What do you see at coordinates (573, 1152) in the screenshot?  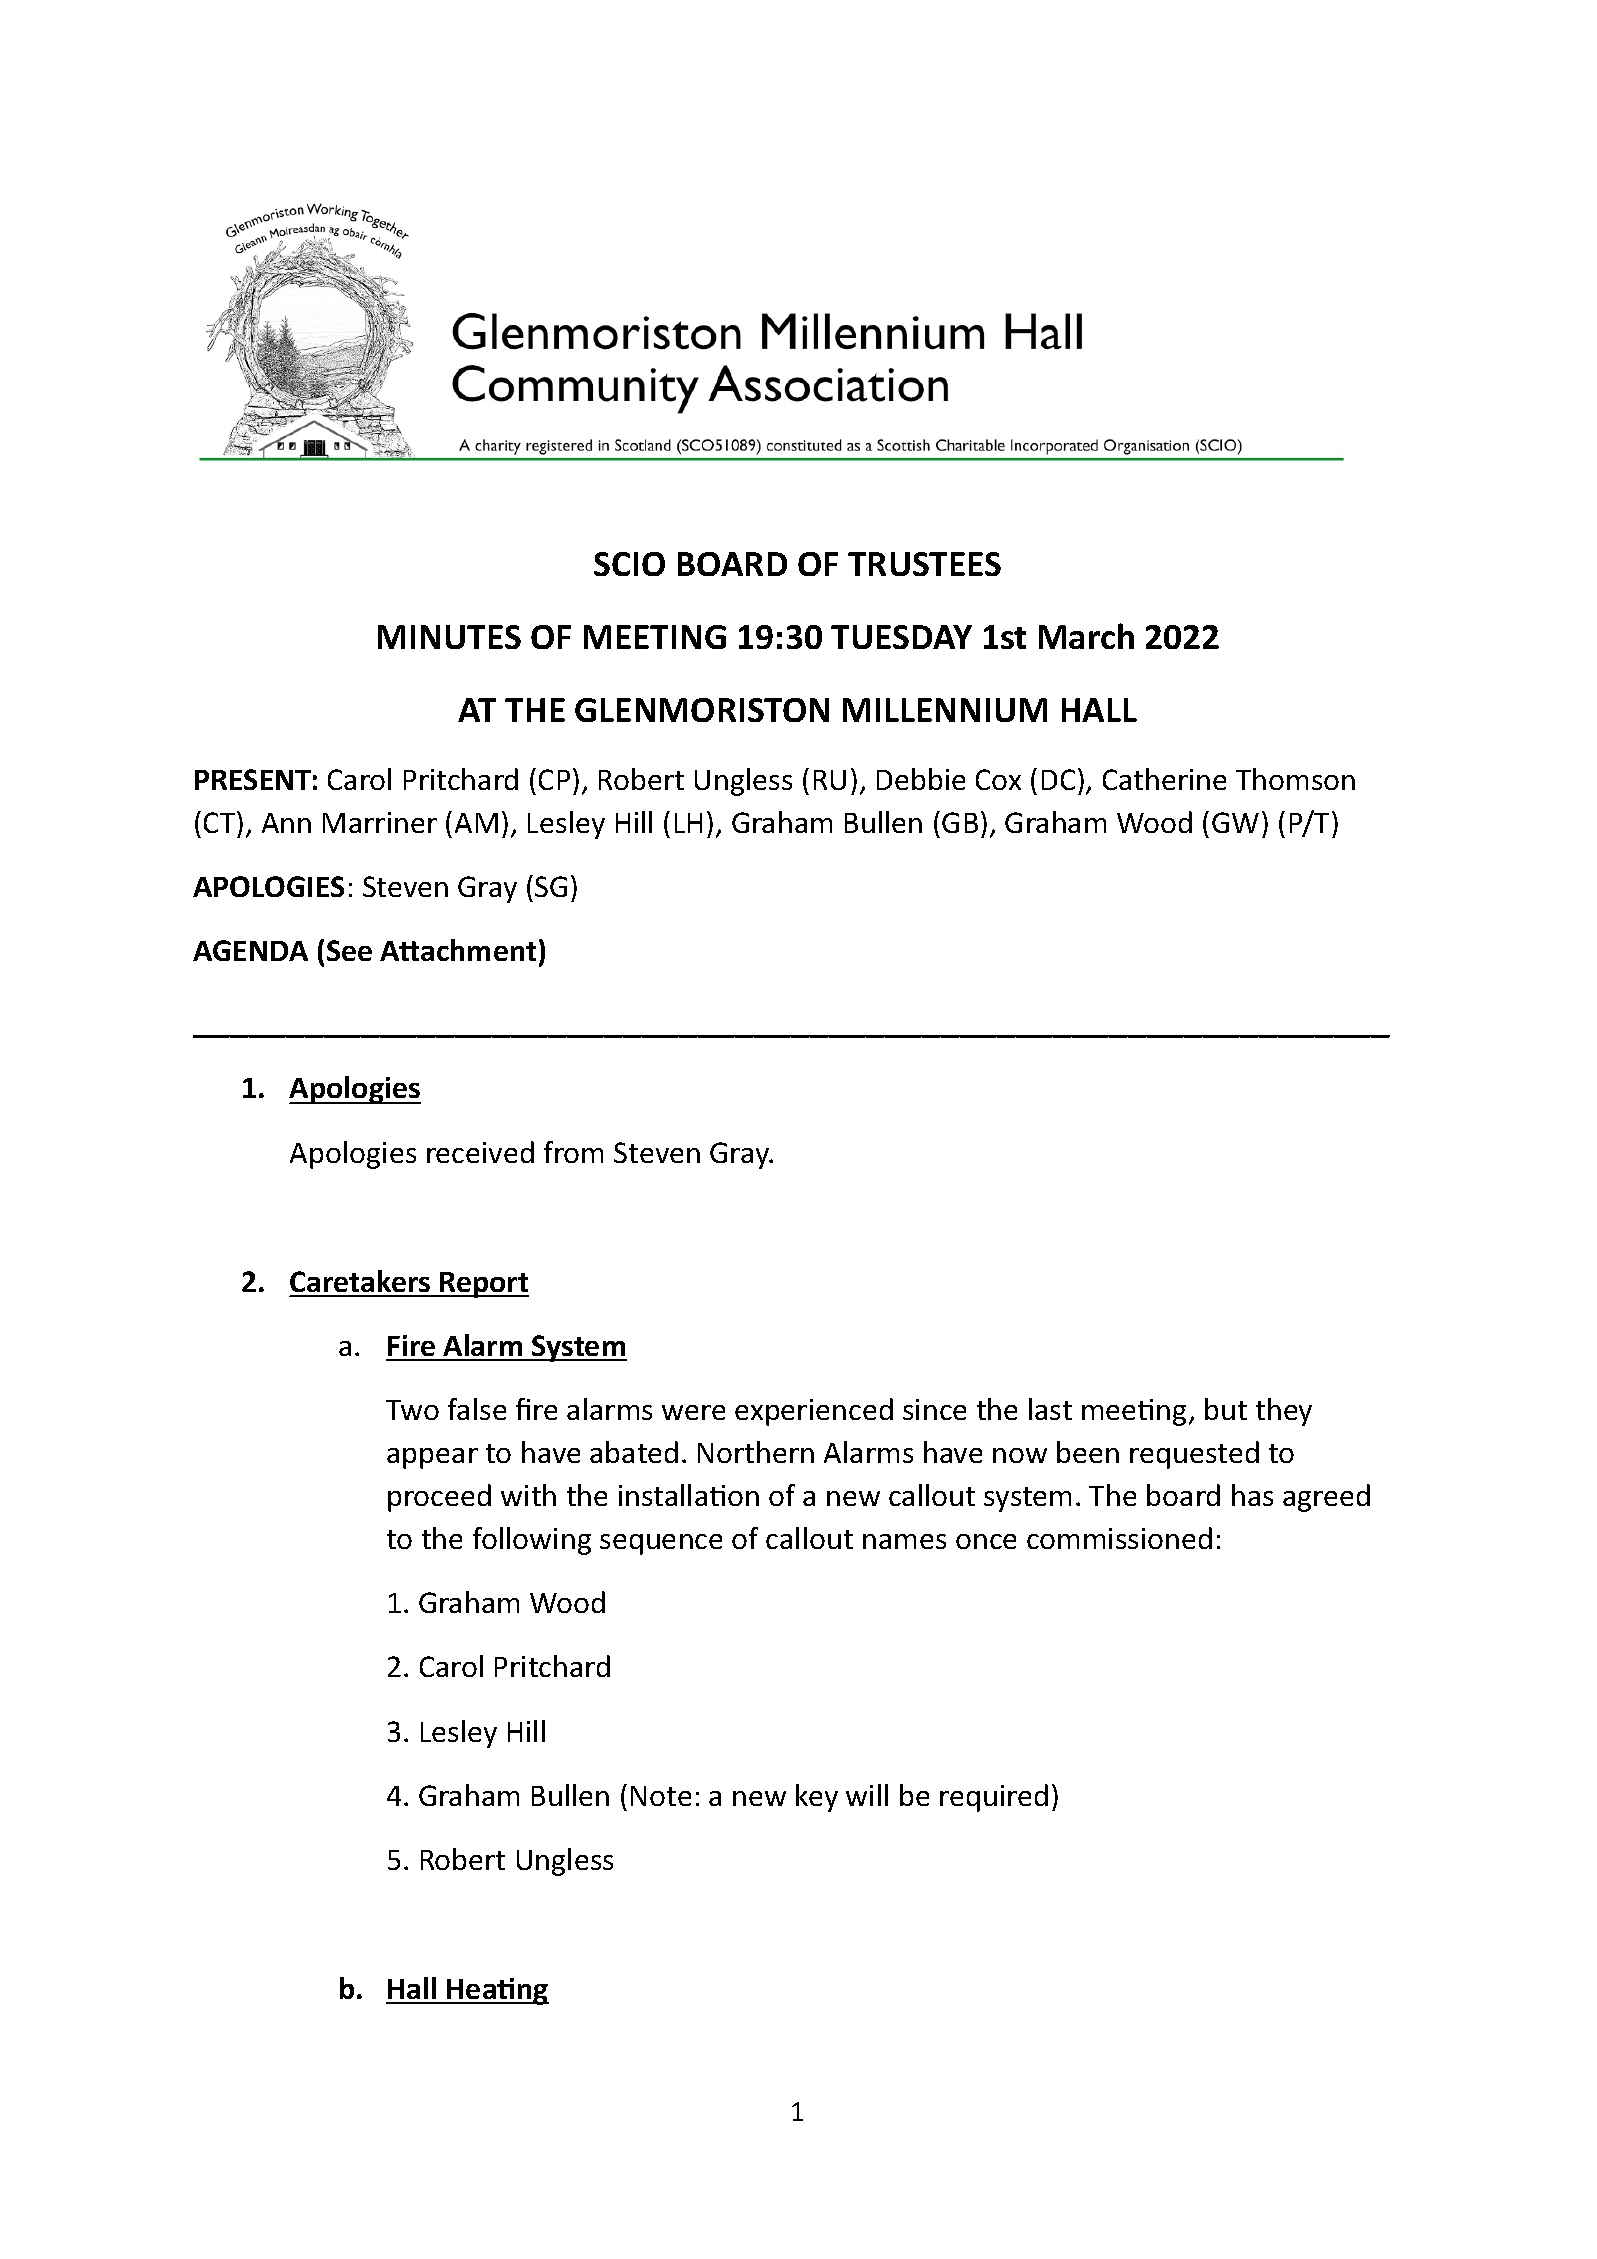 I see `from` at bounding box center [573, 1152].
